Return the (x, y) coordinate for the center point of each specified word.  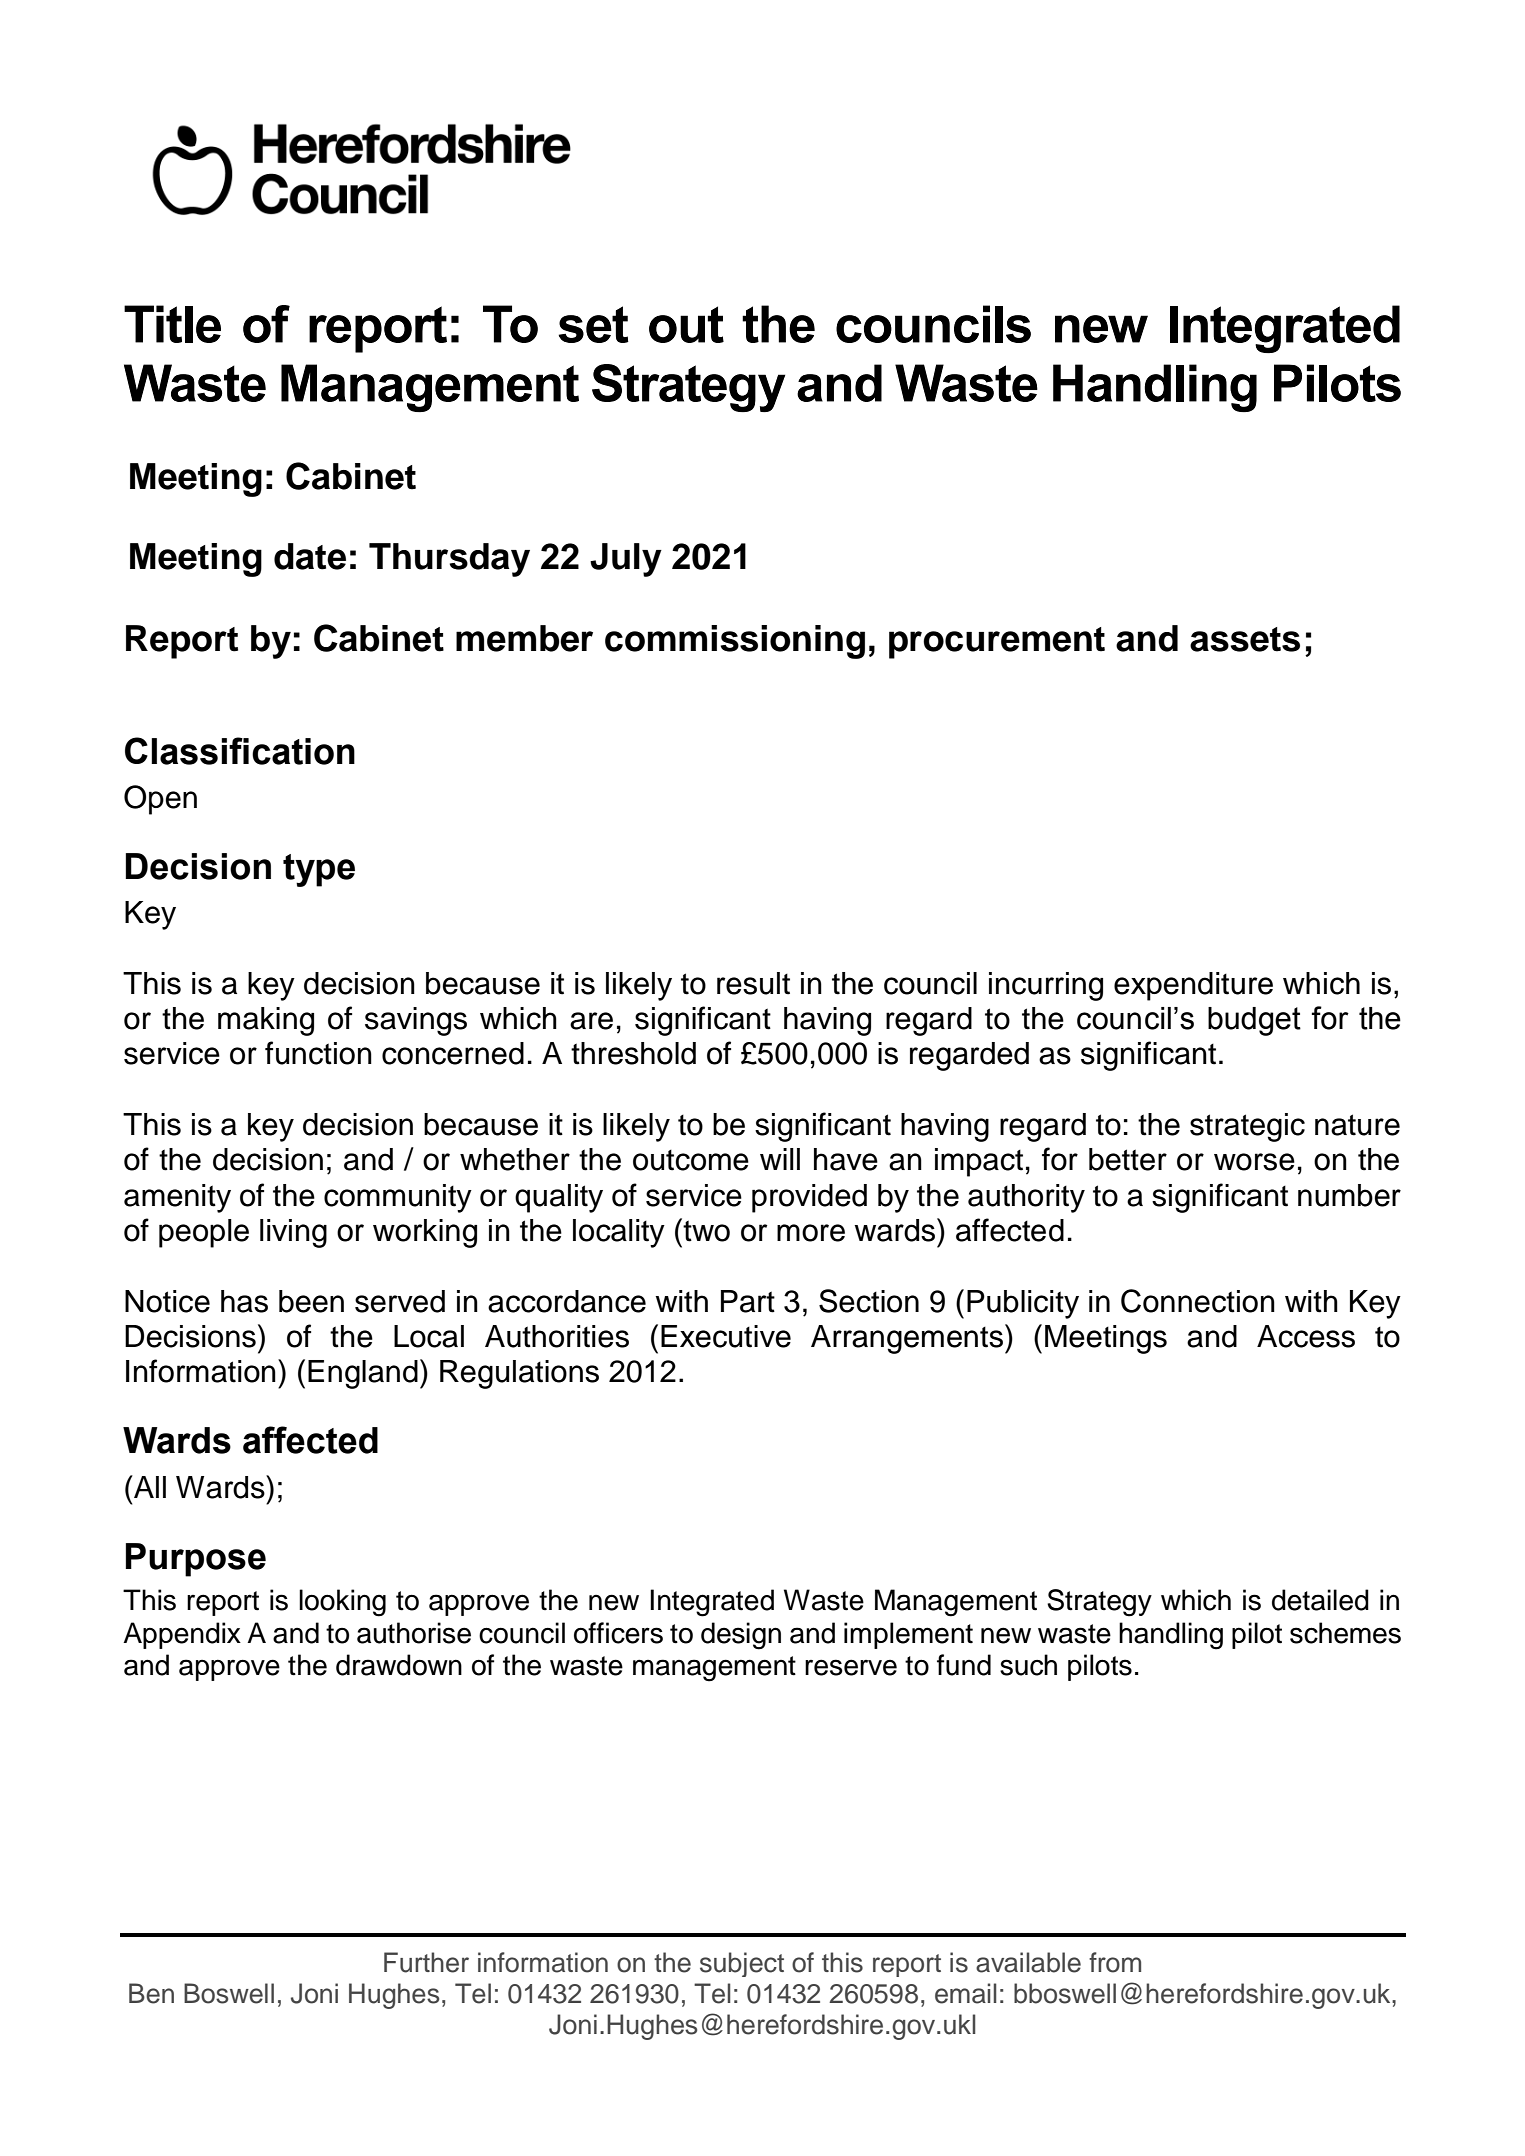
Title (172, 324)
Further (426, 1962)
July (626, 560)
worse (1254, 1162)
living (293, 1233)
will (780, 1159)
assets (1245, 639)
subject (742, 1964)
